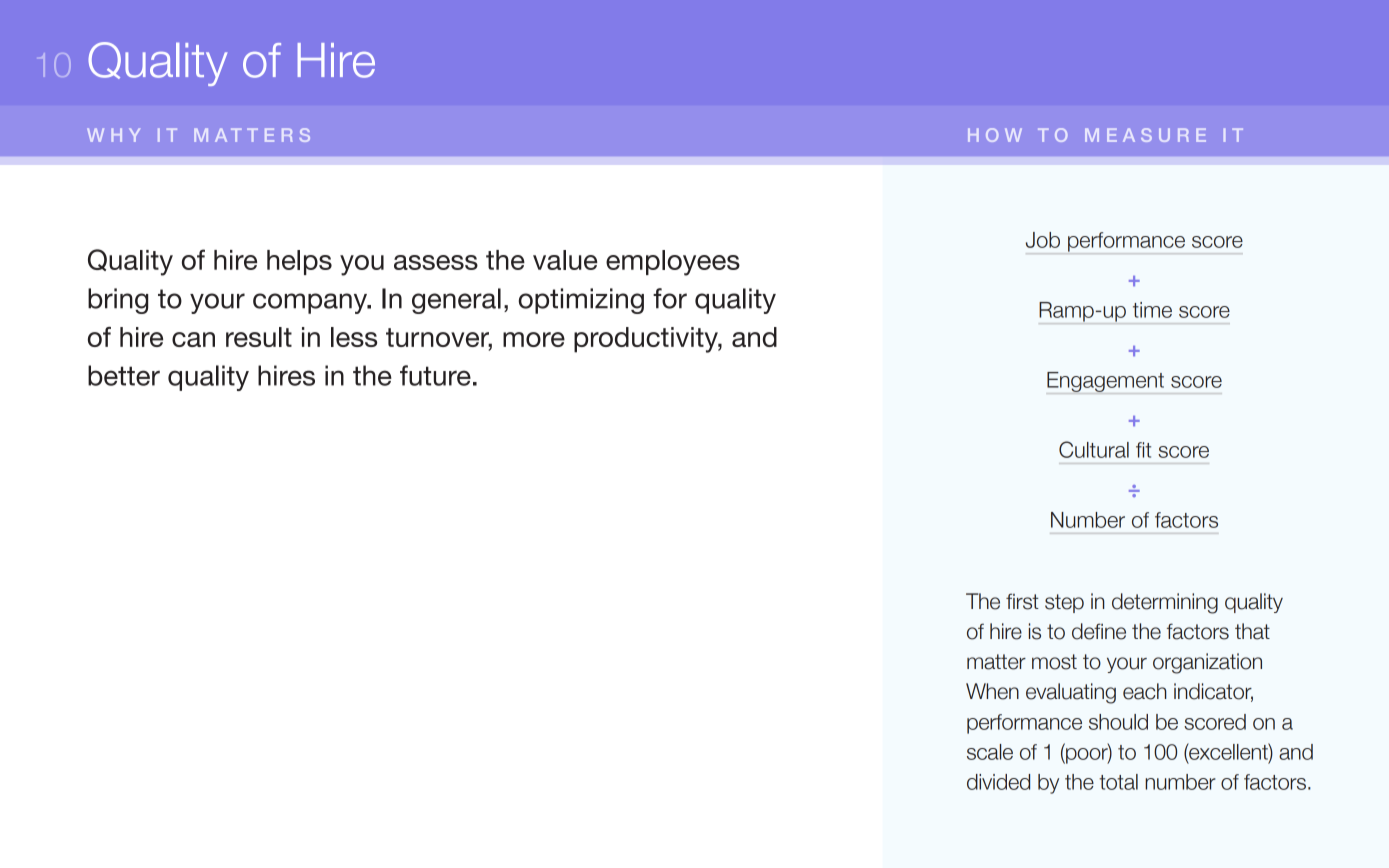 Image resolution: width=1389 pixels, height=868 pixels. Describe the element at coordinates (998, 782) in the image. I see `divided` at that location.
